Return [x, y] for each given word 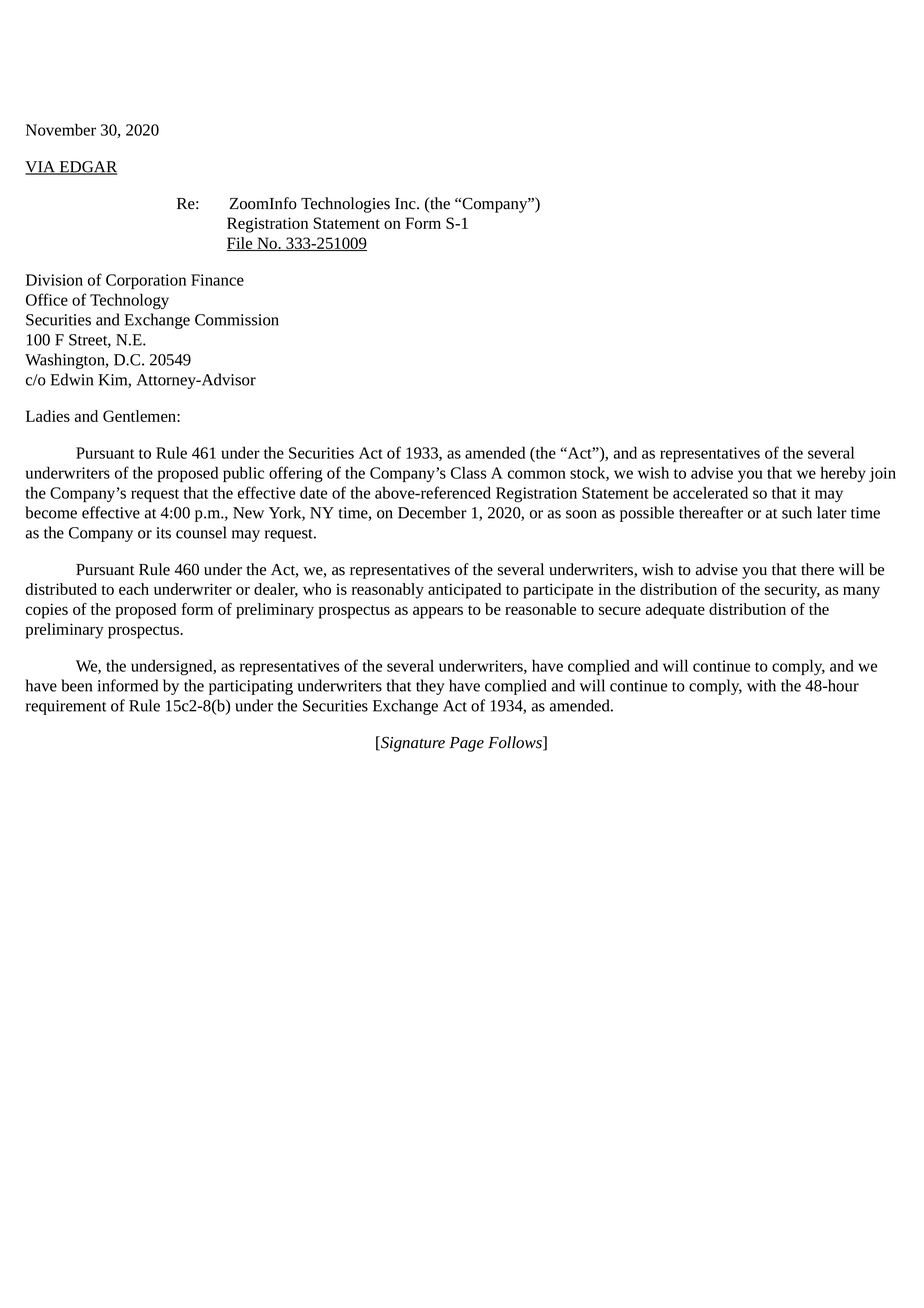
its [163, 533]
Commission [237, 320]
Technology [129, 301]
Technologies [345, 205]
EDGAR [87, 168]
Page [466, 744]
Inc [406, 204]
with [761, 685]
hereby [843, 474]
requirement [66, 707]
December [432, 512]
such [797, 512]
